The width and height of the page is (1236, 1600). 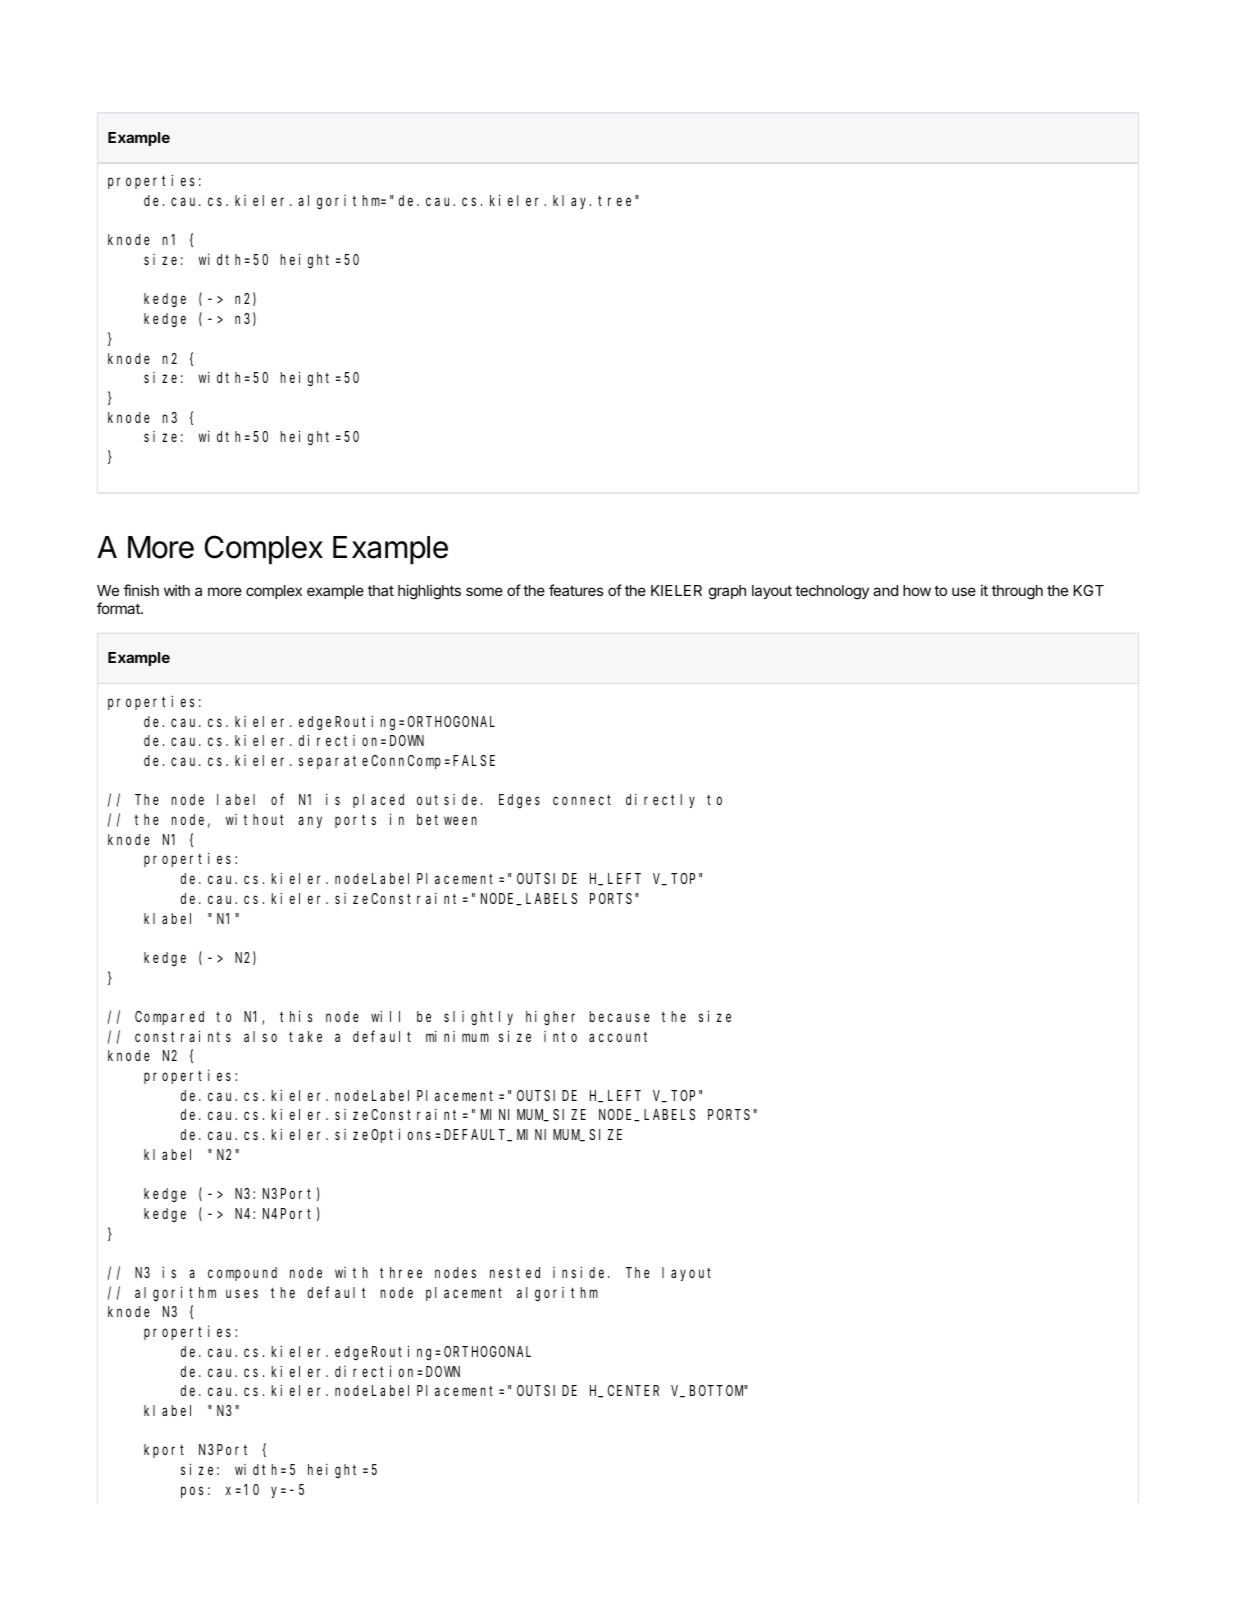 I want to click on directly, so click(x=660, y=801).
